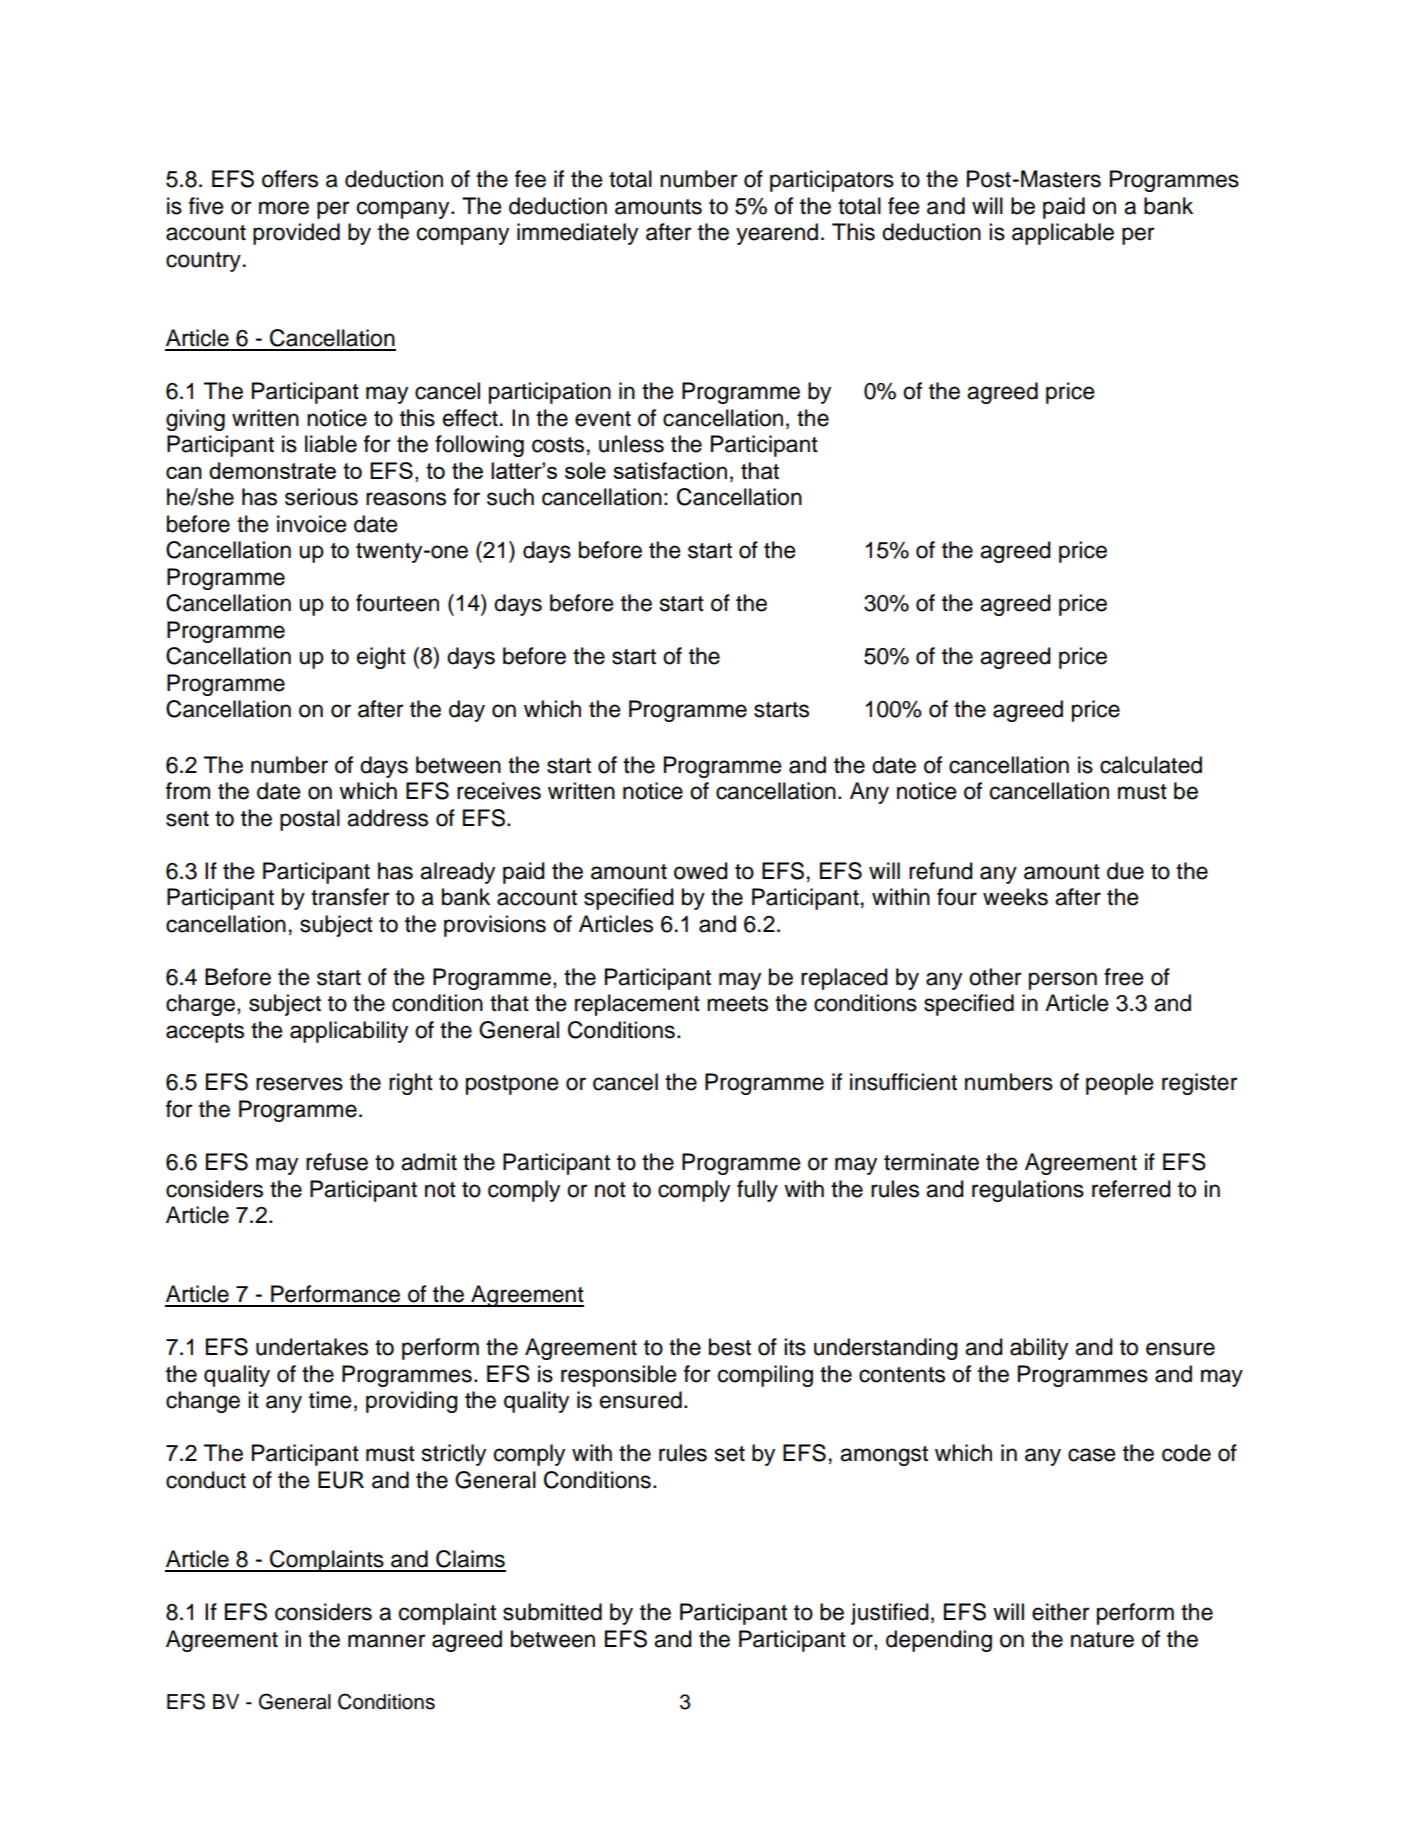  I want to click on weeks, so click(1015, 897).
